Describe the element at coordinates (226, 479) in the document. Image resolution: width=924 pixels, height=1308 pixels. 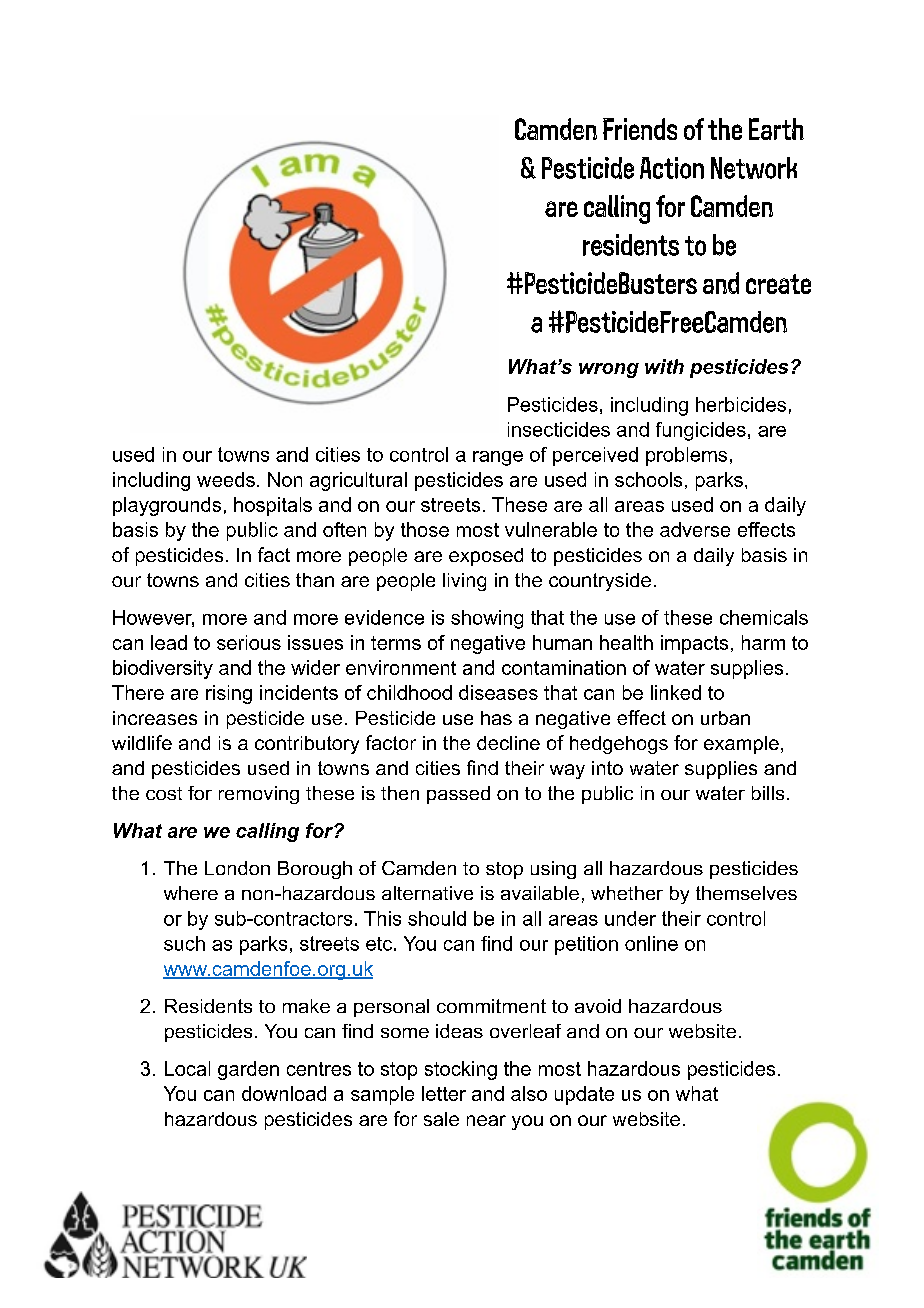
I see `weeds` at that location.
